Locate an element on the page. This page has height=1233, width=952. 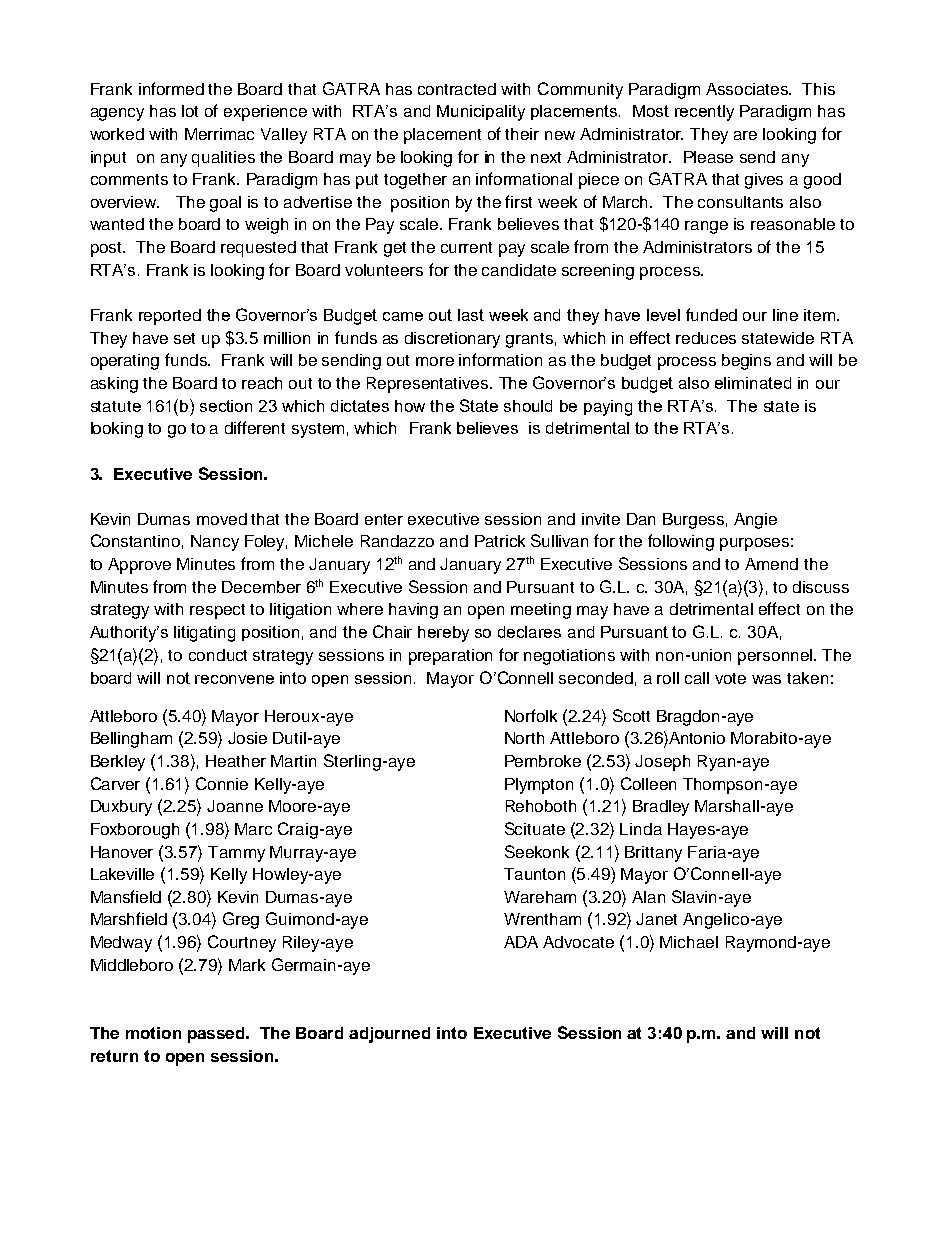
lot is located at coordinates (190, 111).
